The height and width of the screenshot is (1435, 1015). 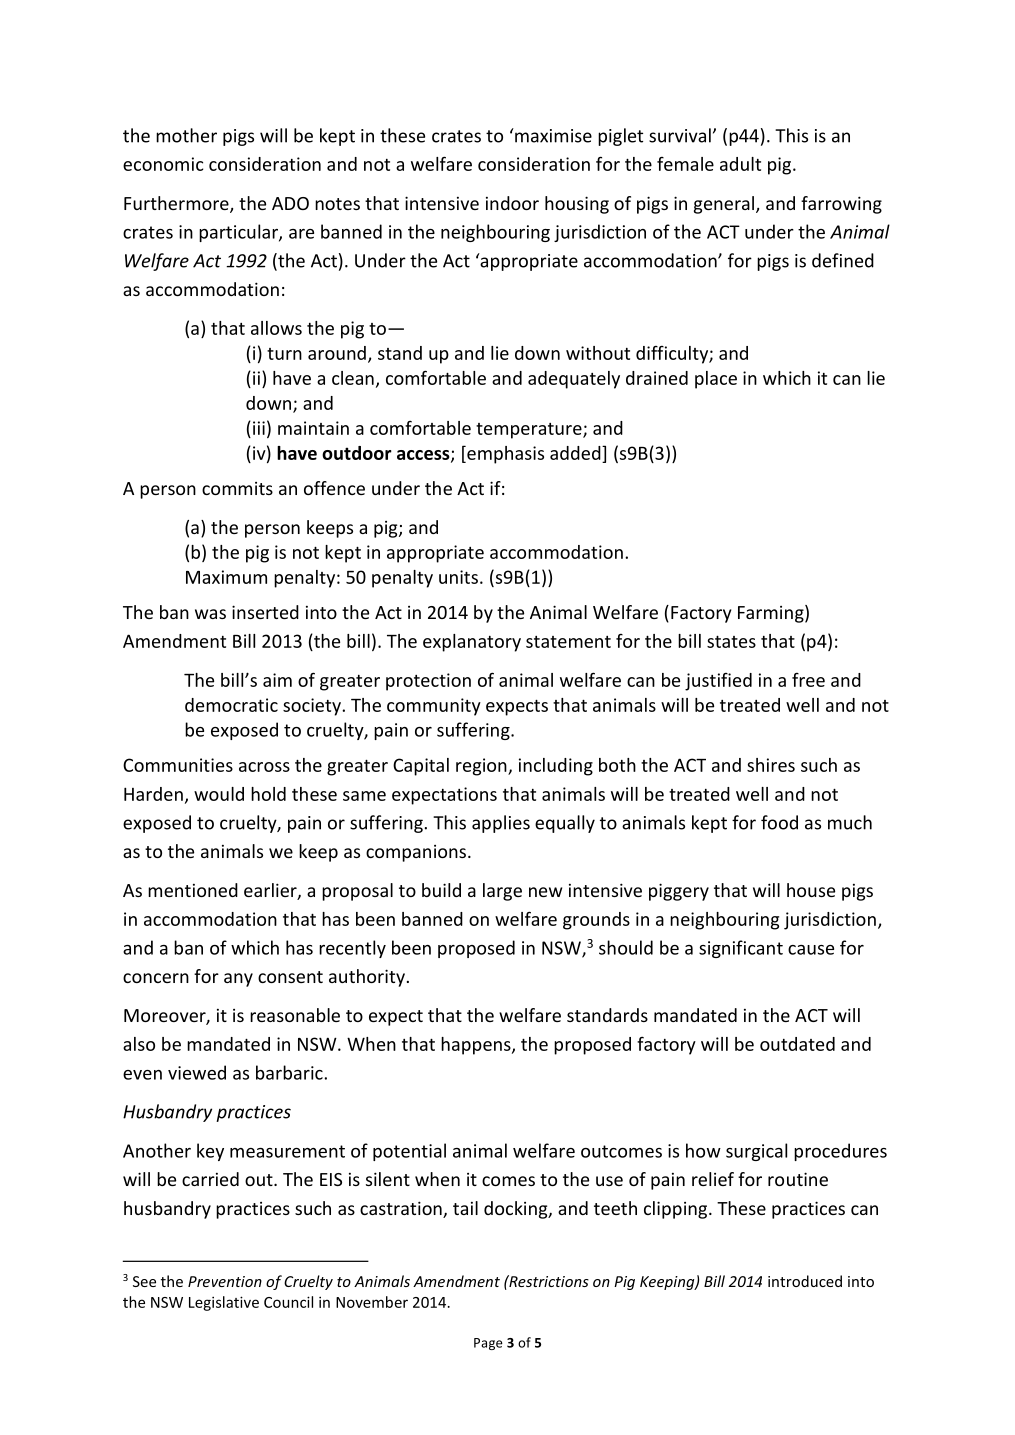 I want to click on justified, so click(x=718, y=682).
